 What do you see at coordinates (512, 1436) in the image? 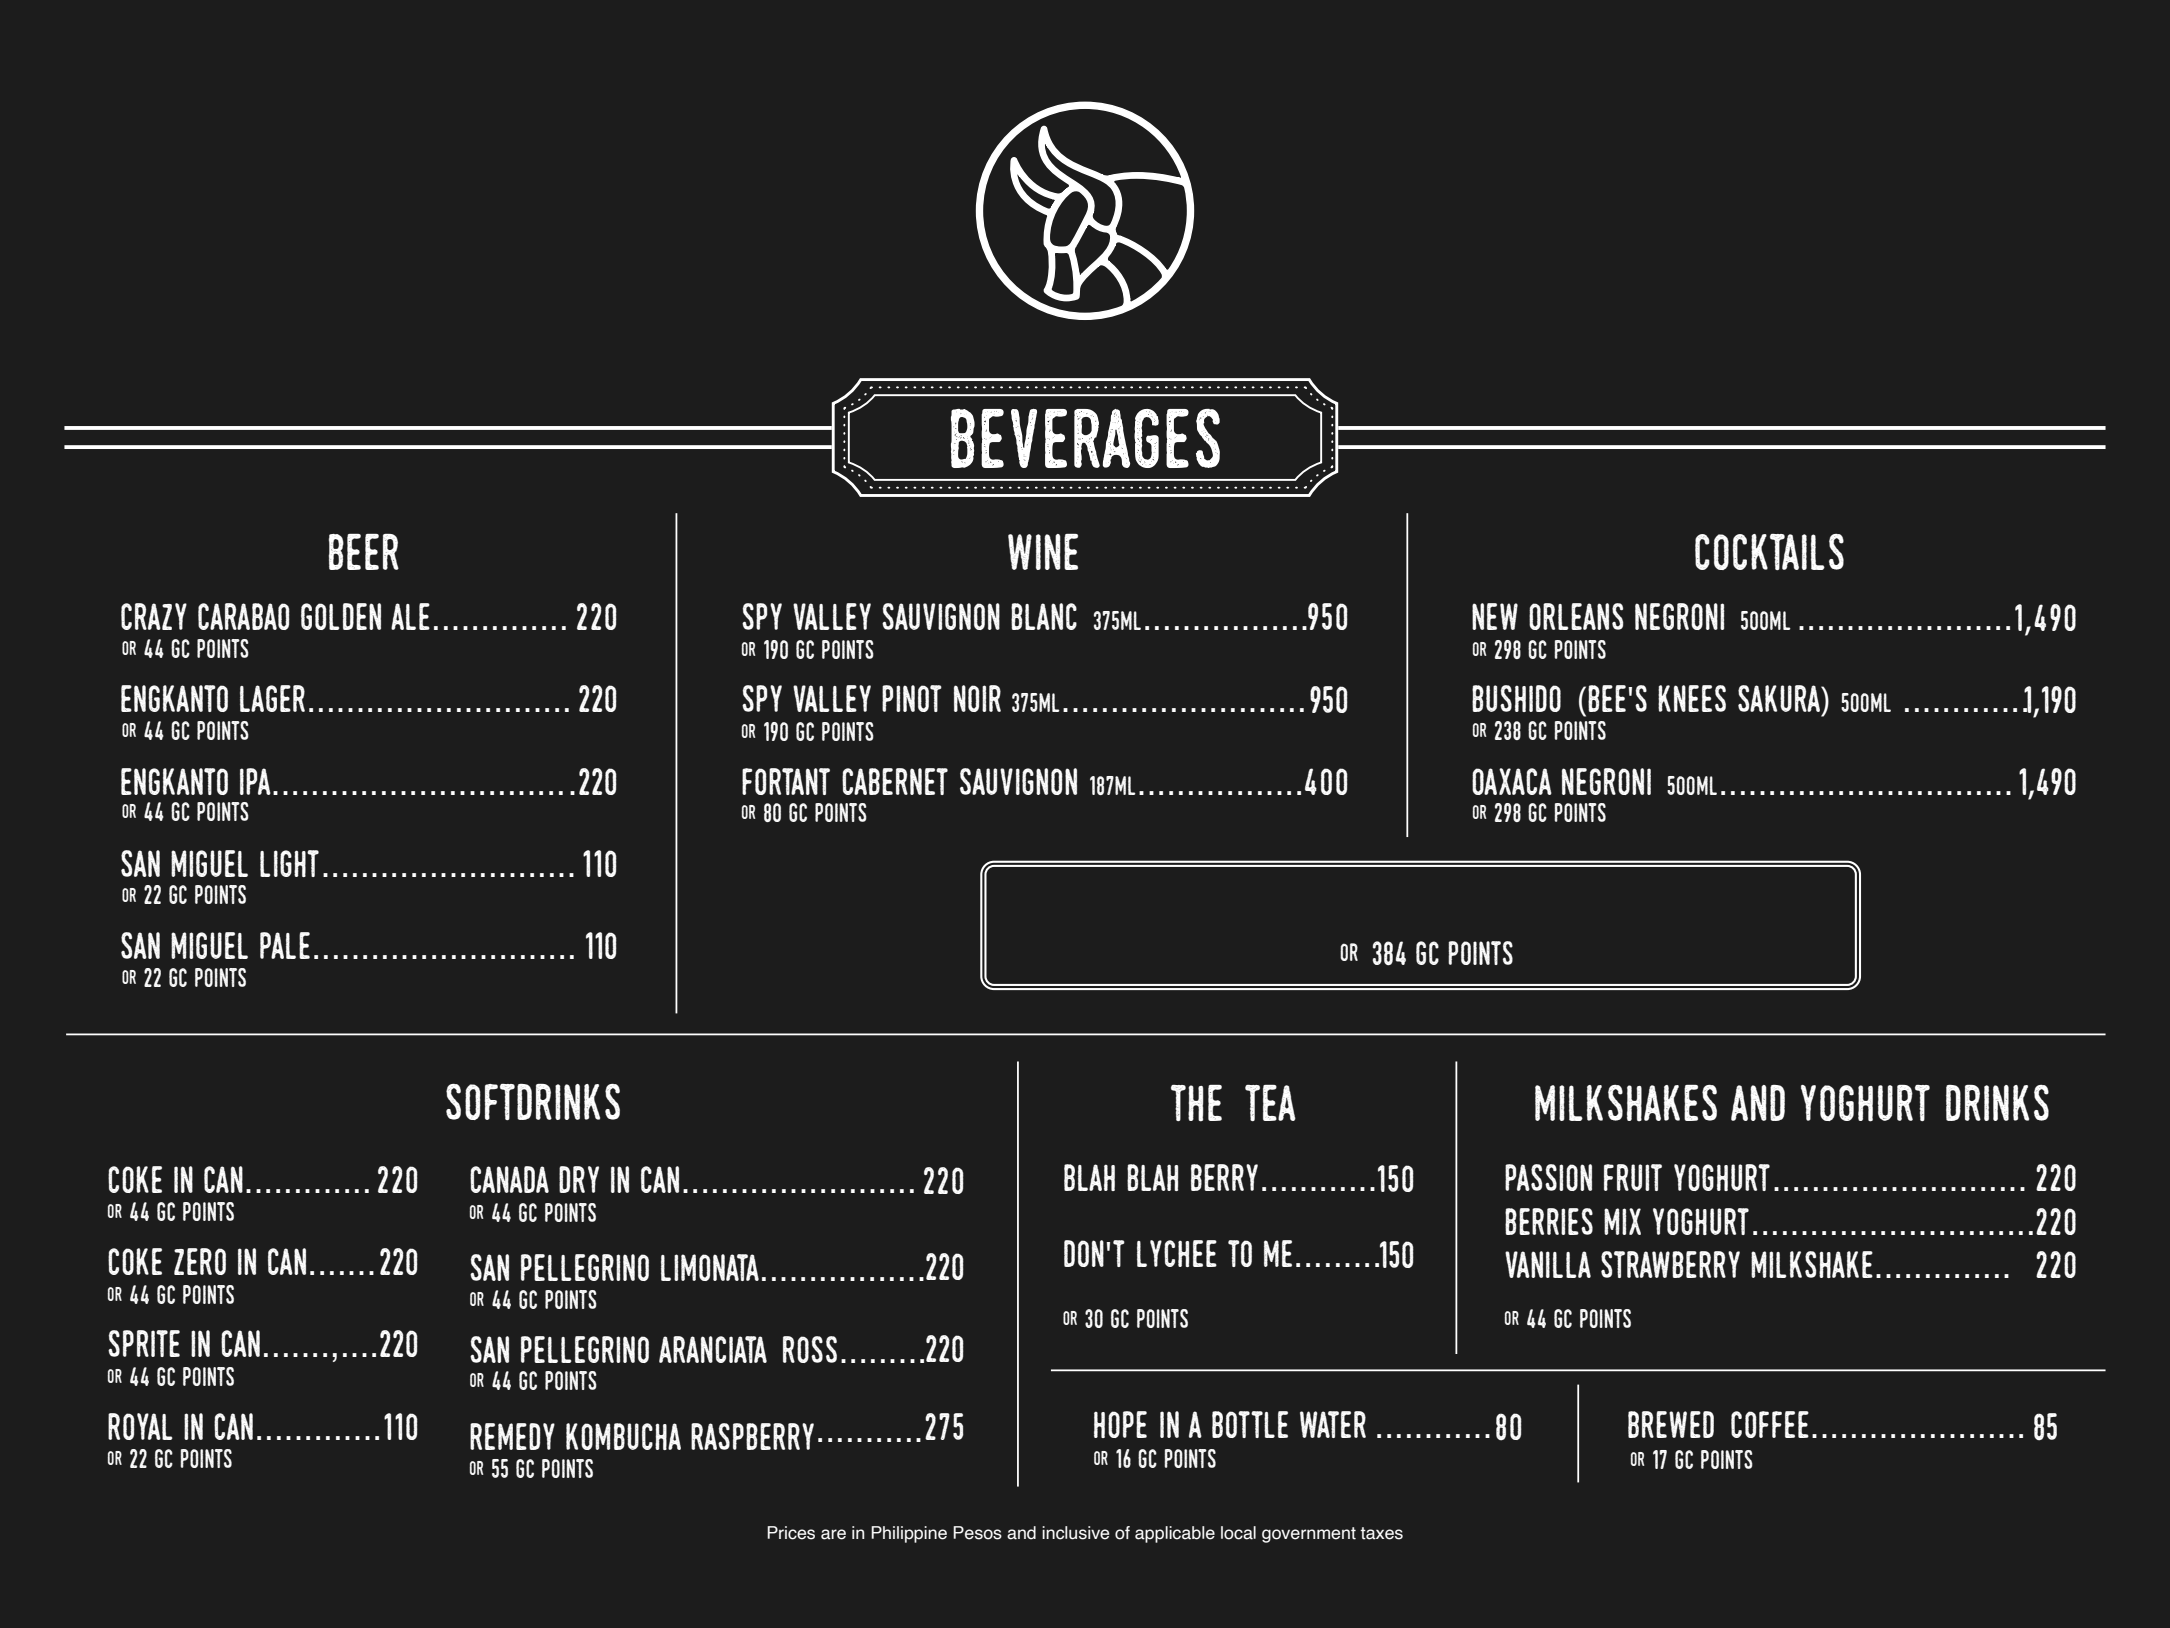
I see `remedy` at bounding box center [512, 1436].
